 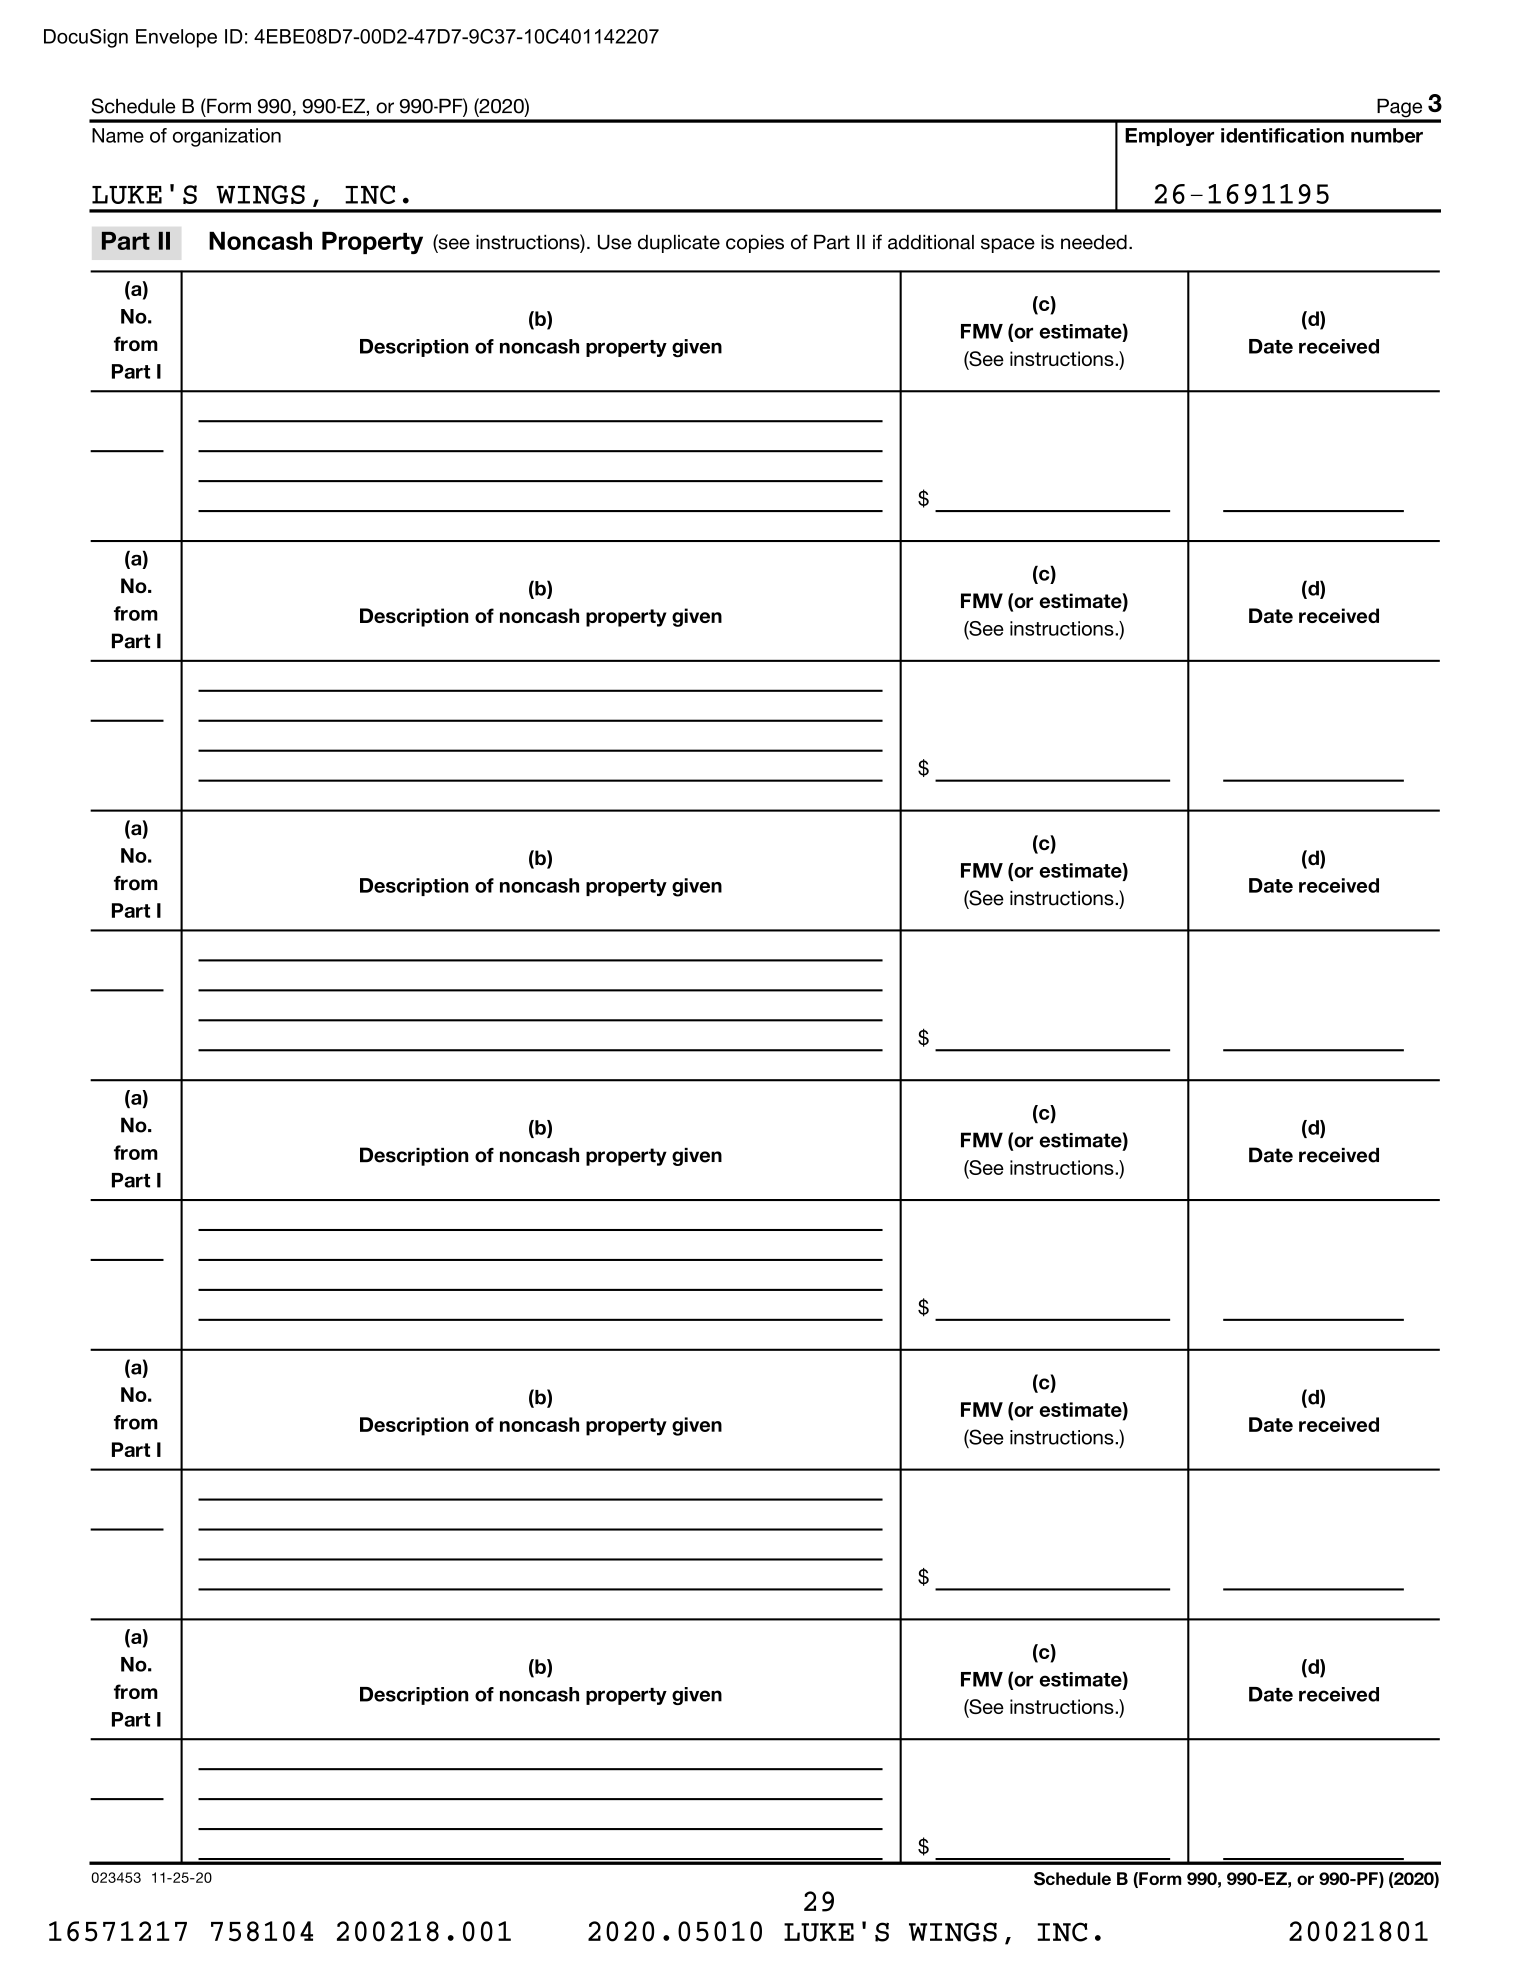 What do you see at coordinates (931, 242) in the screenshot?
I see `additional` at bounding box center [931, 242].
